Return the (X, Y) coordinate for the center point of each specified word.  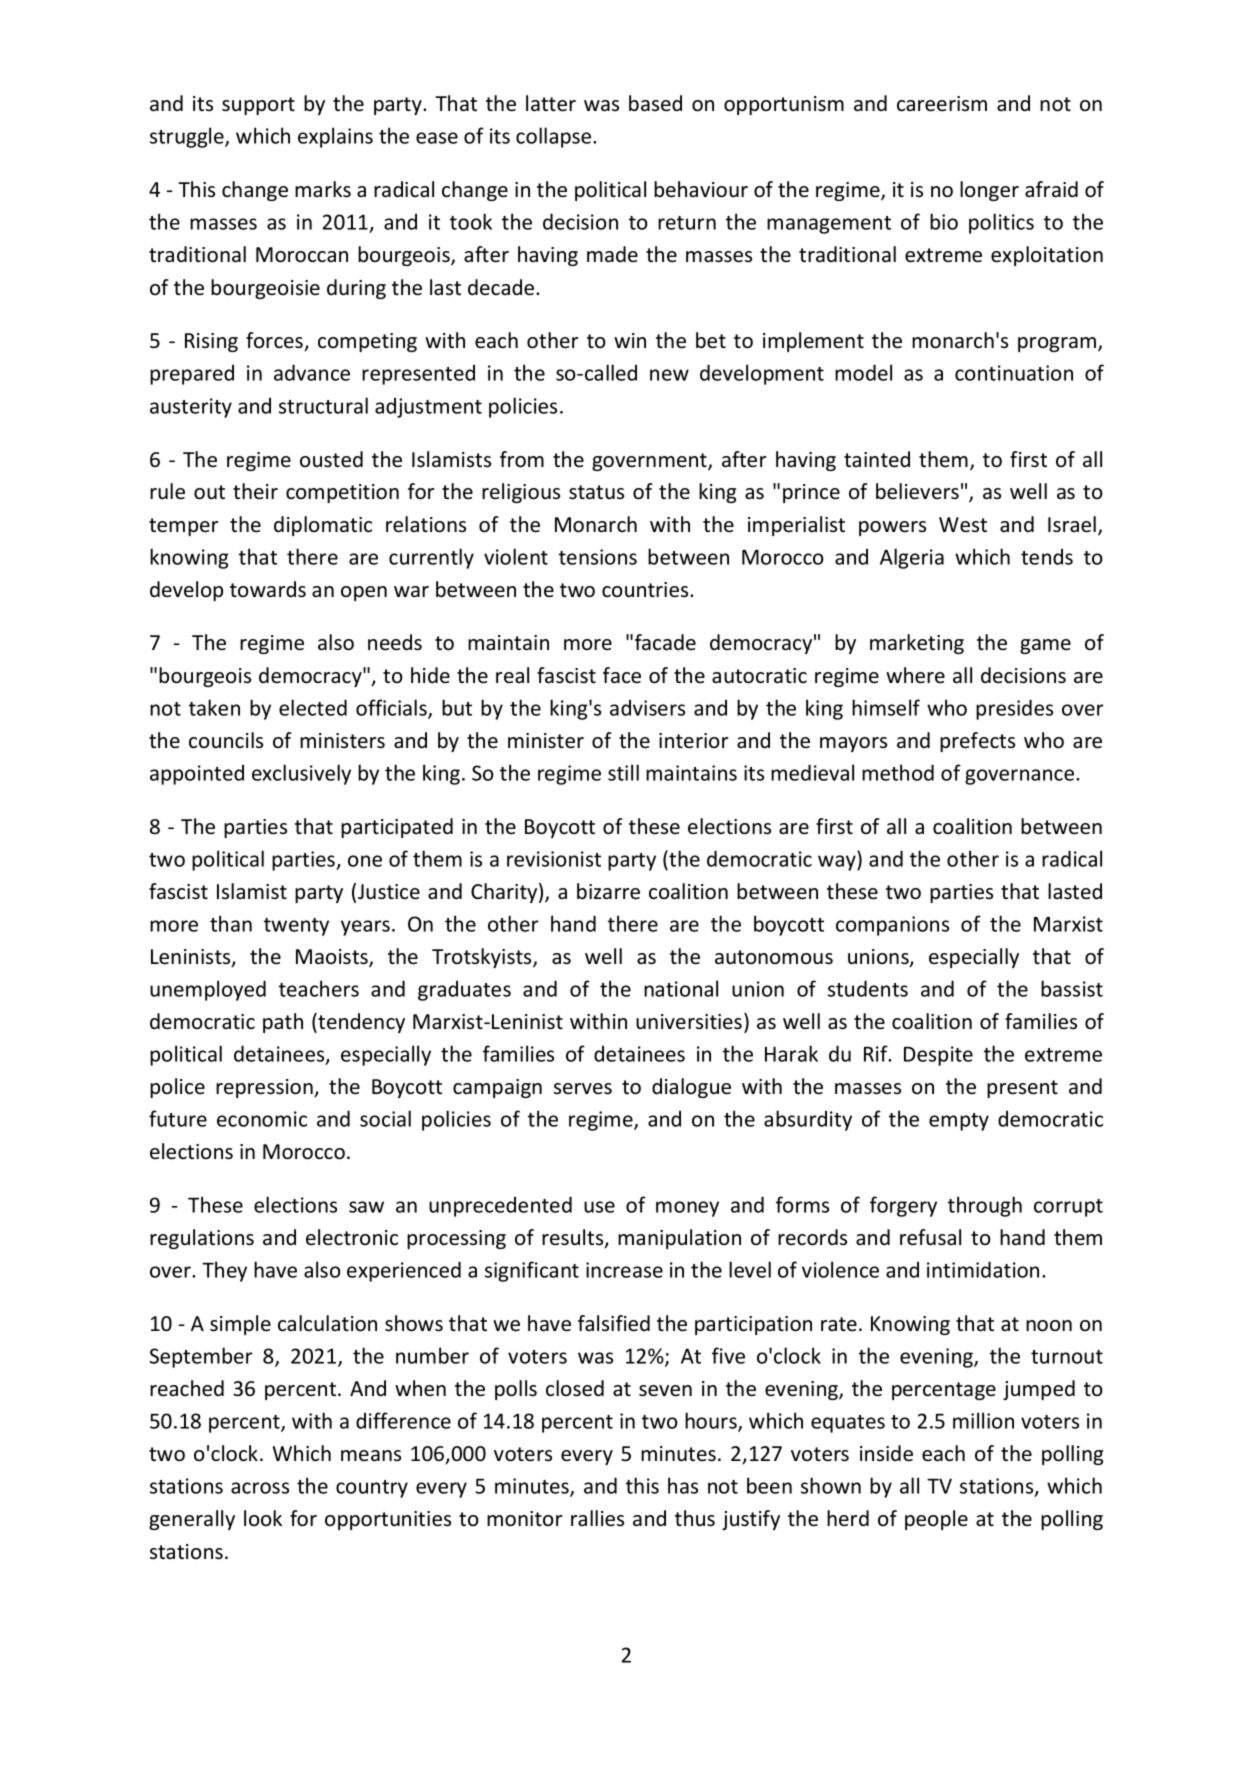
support (258, 106)
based (655, 103)
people (936, 1520)
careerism (942, 103)
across (260, 1488)
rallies (597, 1518)
